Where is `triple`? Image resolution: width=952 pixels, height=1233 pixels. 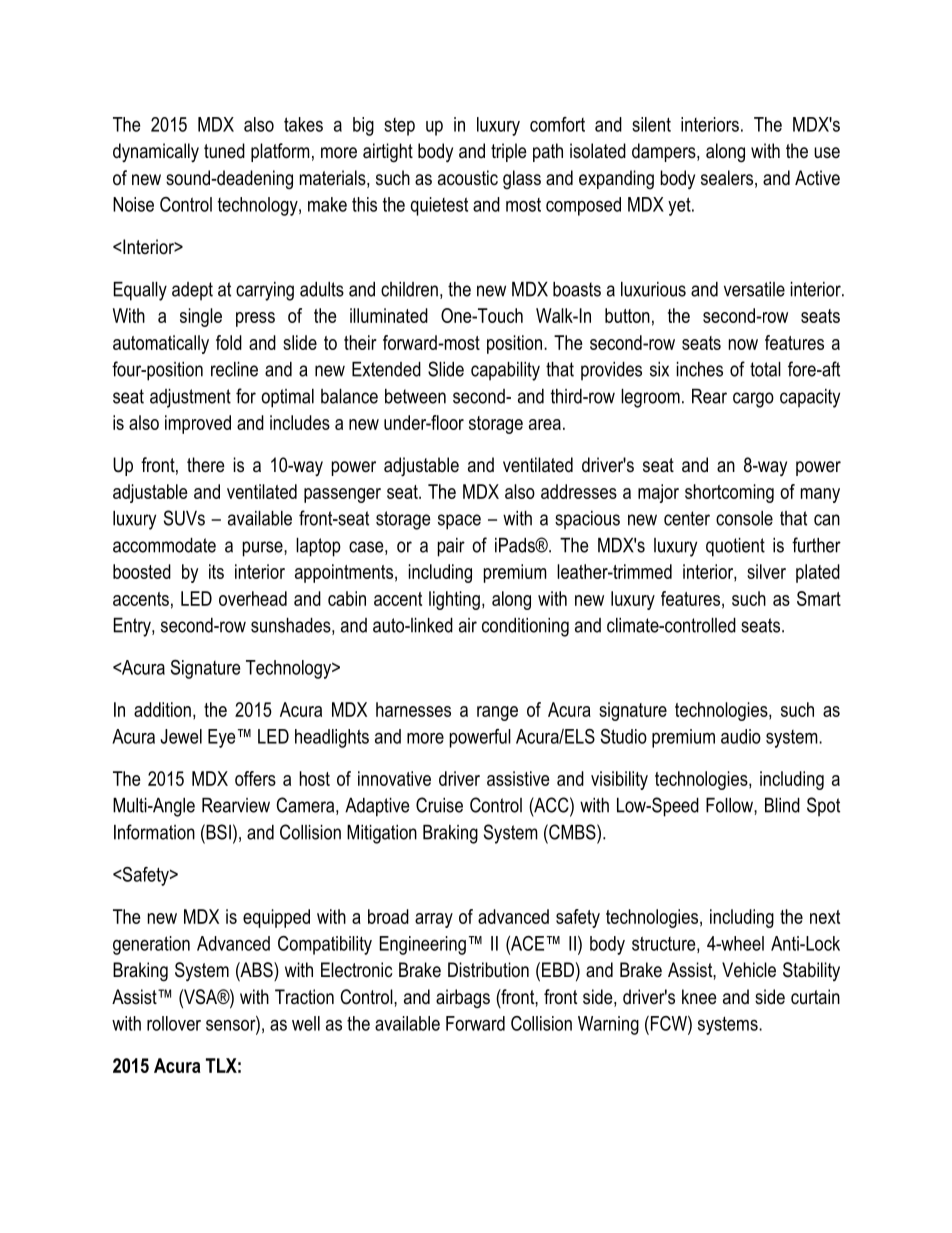 triple is located at coordinates (509, 152).
